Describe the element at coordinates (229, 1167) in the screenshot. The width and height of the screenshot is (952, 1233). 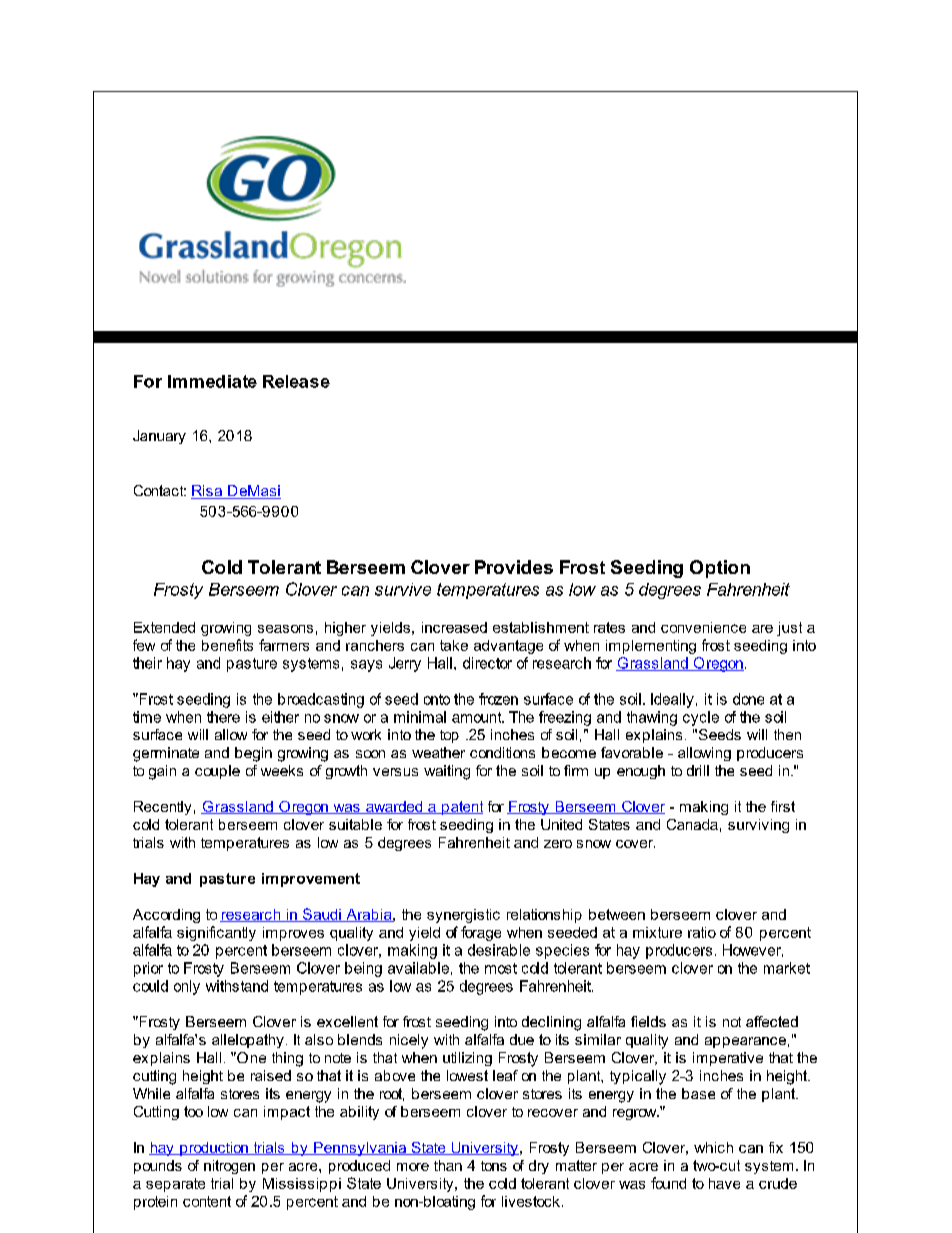
I see `nitrogen` at that location.
